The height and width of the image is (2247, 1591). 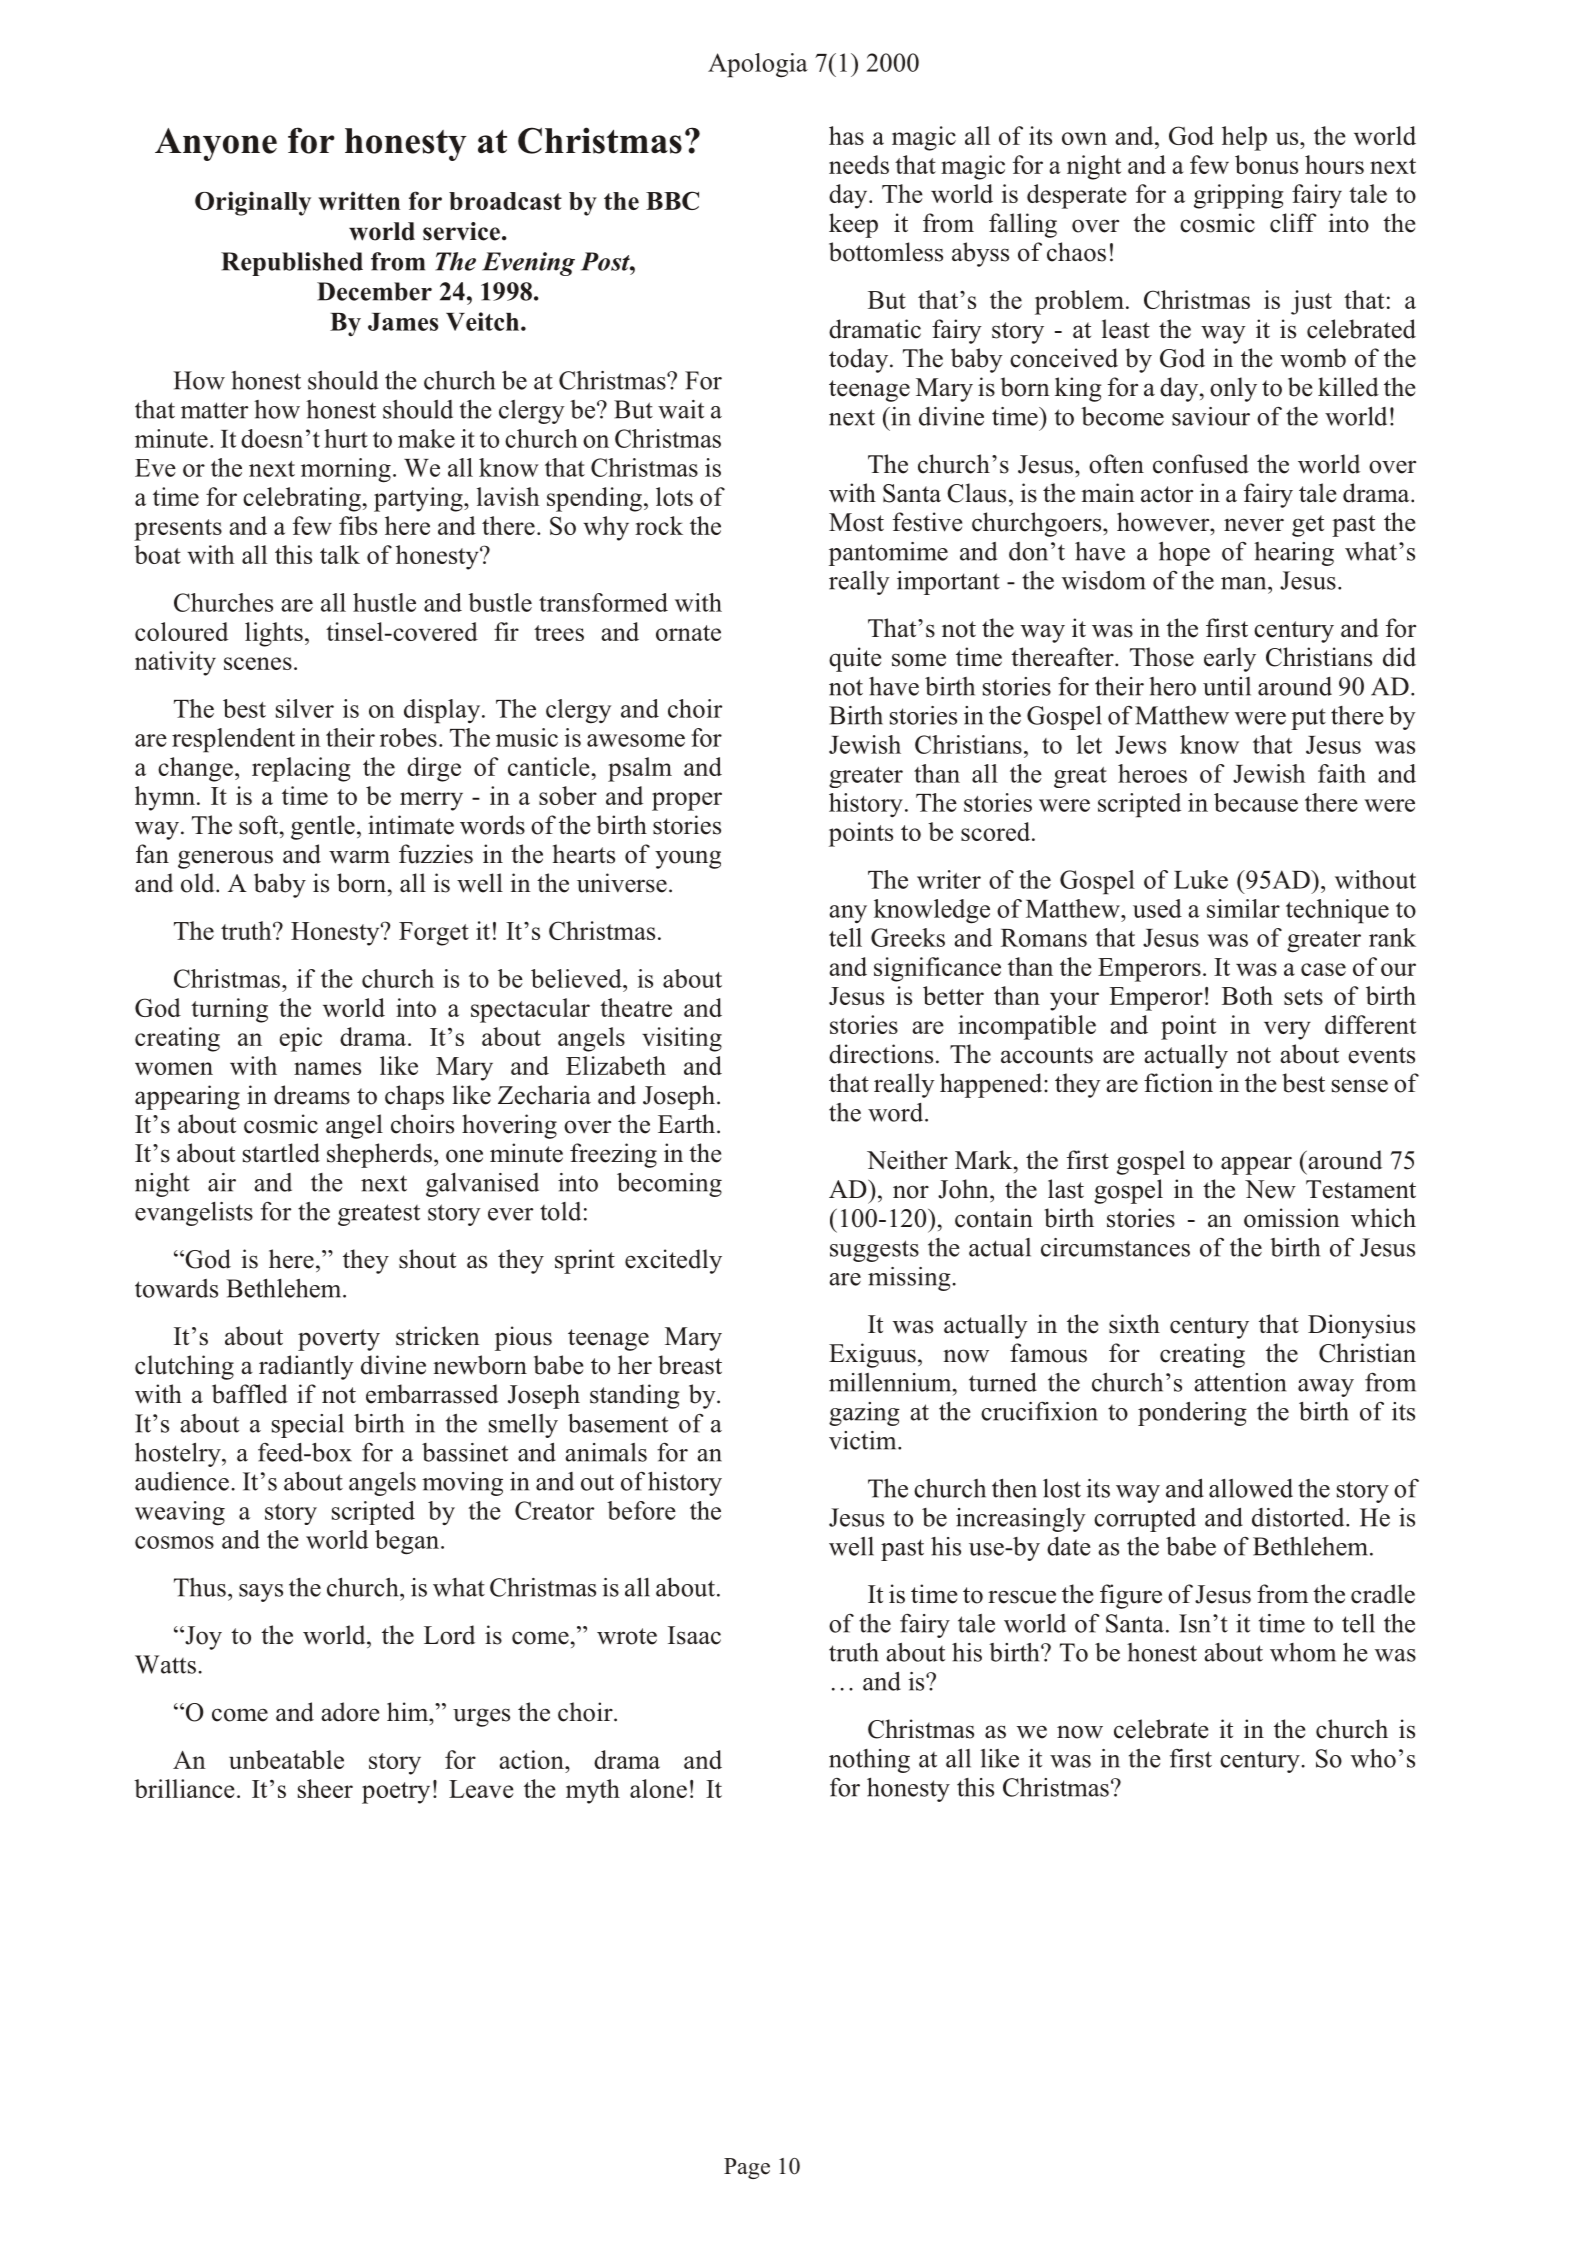 What do you see at coordinates (1244, 138) in the image?
I see `help` at bounding box center [1244, 138].
